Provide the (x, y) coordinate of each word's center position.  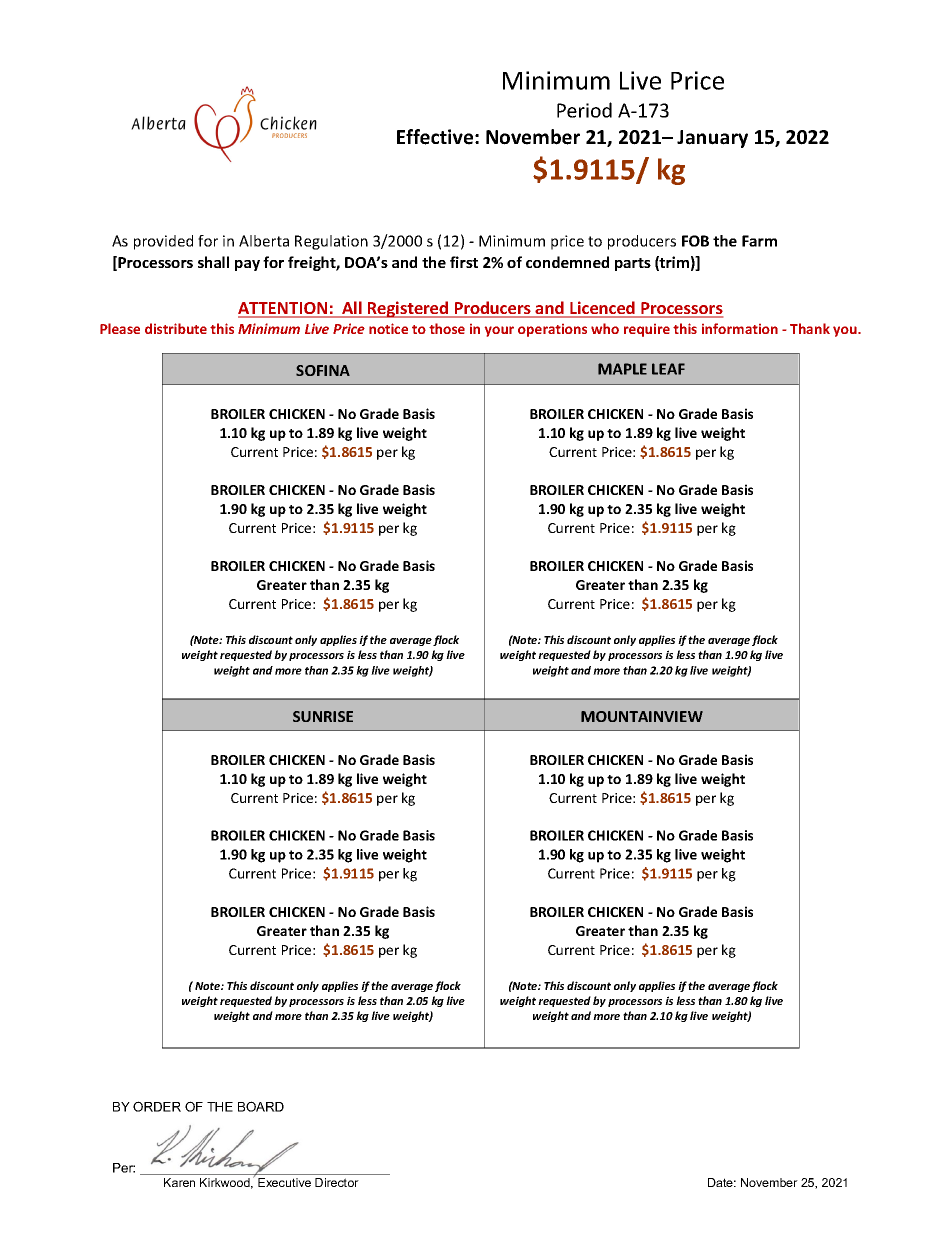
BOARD (261, 1106)
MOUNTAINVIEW (642, 716)
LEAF (668, 369)
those (447, 328)
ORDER (157, 1106)
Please (120, 328)
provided (163, 242)
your (499, 331)
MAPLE (622, 369)
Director (337, 1182)
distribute (176, 328)
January (712, 139)
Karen (179, 1182)
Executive (284, 1182)
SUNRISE (323, 716)
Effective (436, 137)
